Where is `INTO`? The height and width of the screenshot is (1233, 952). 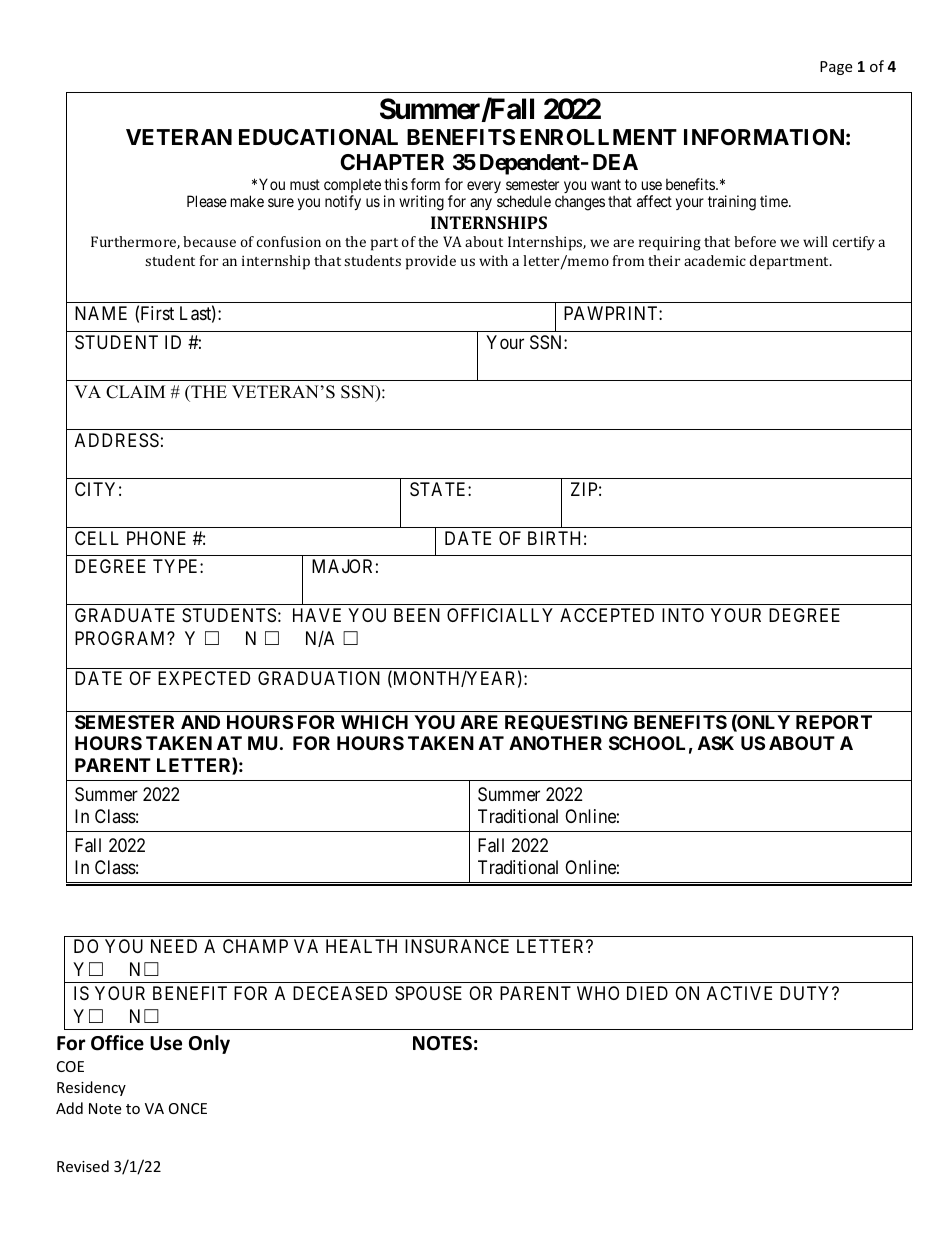 INTO is located at coordinates (683, 615).
